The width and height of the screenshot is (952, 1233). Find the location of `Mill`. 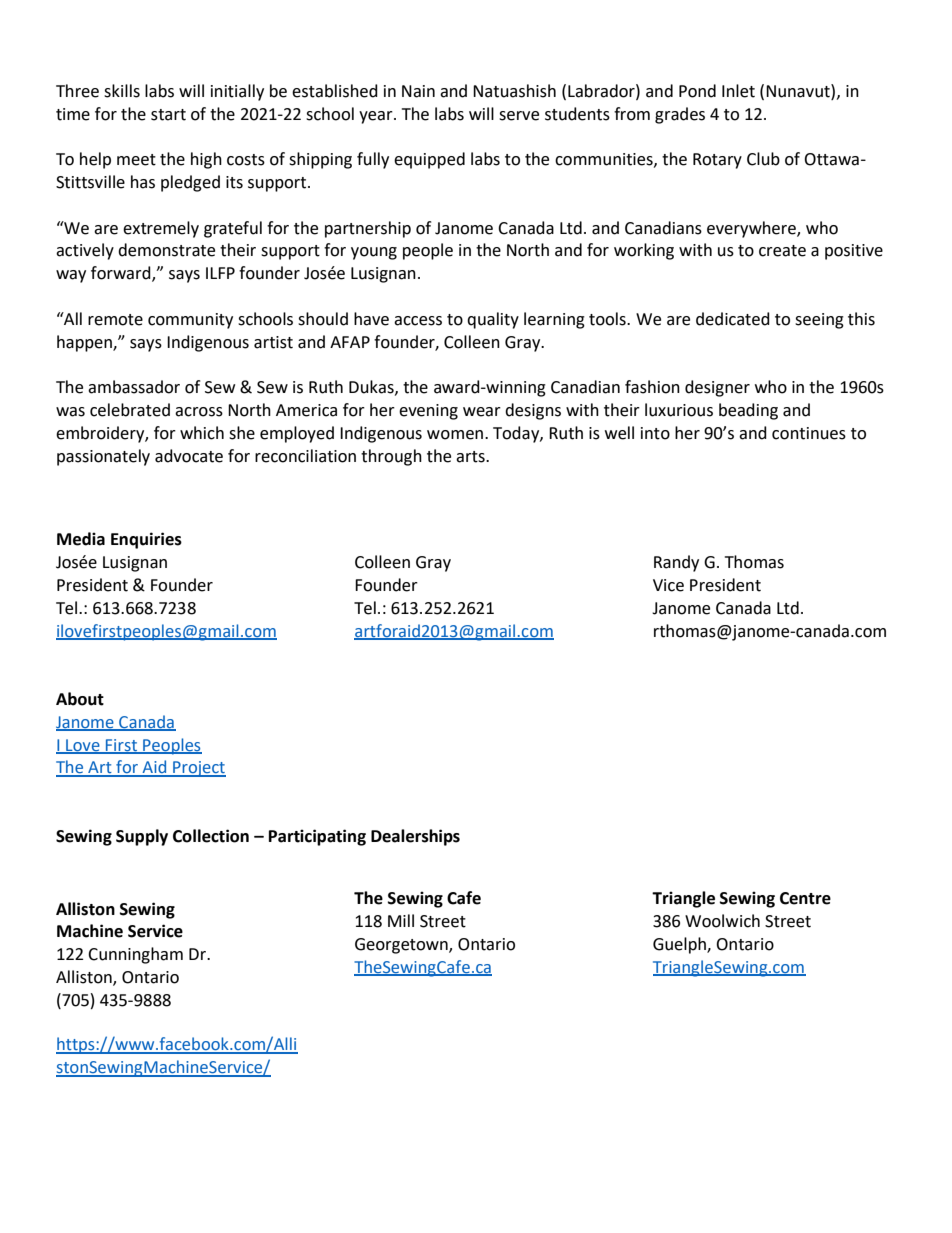

Mill is located at coordinates (401, 920).
